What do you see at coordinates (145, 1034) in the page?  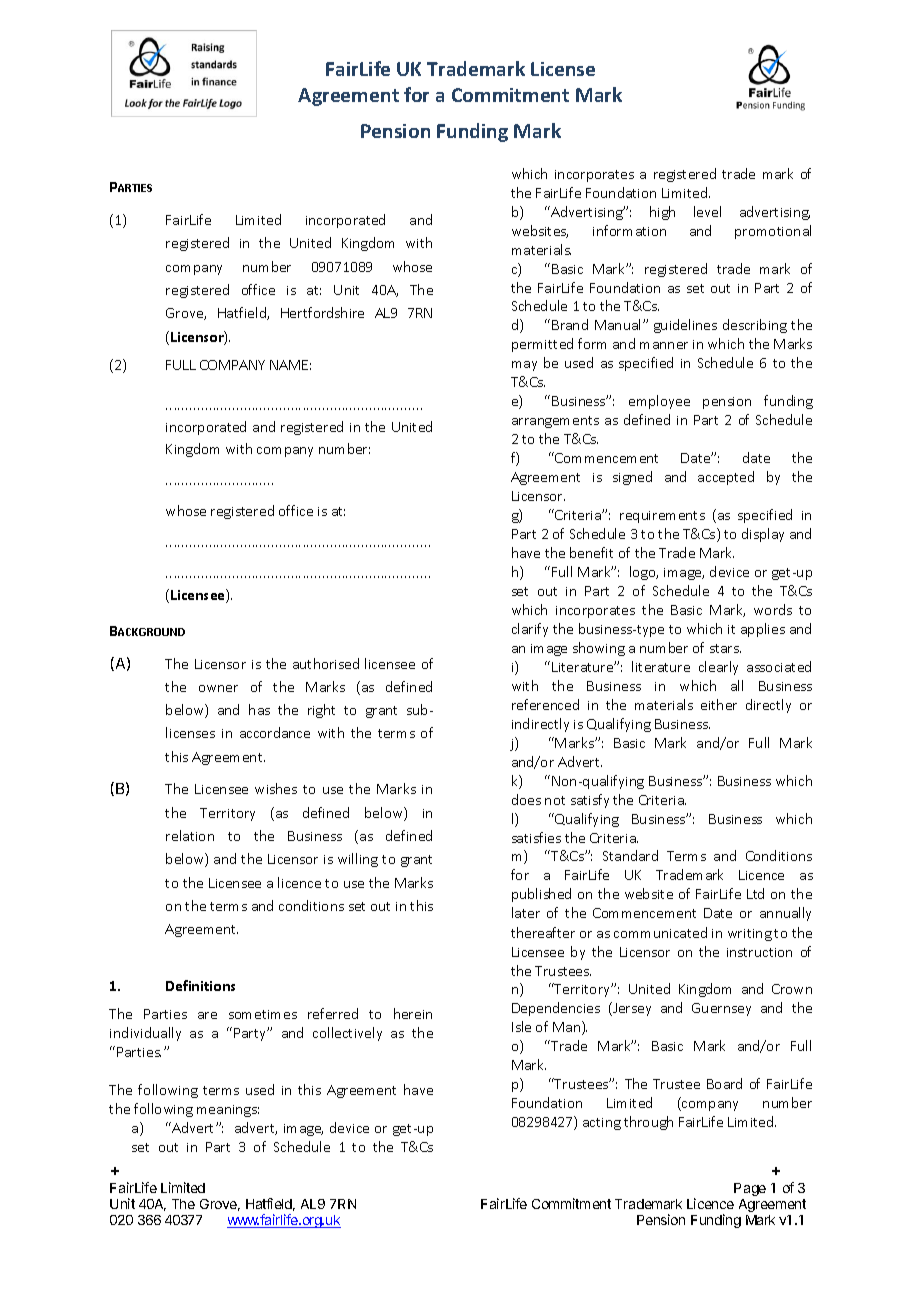 I see `individually` at bounding box center [145, 1034].
